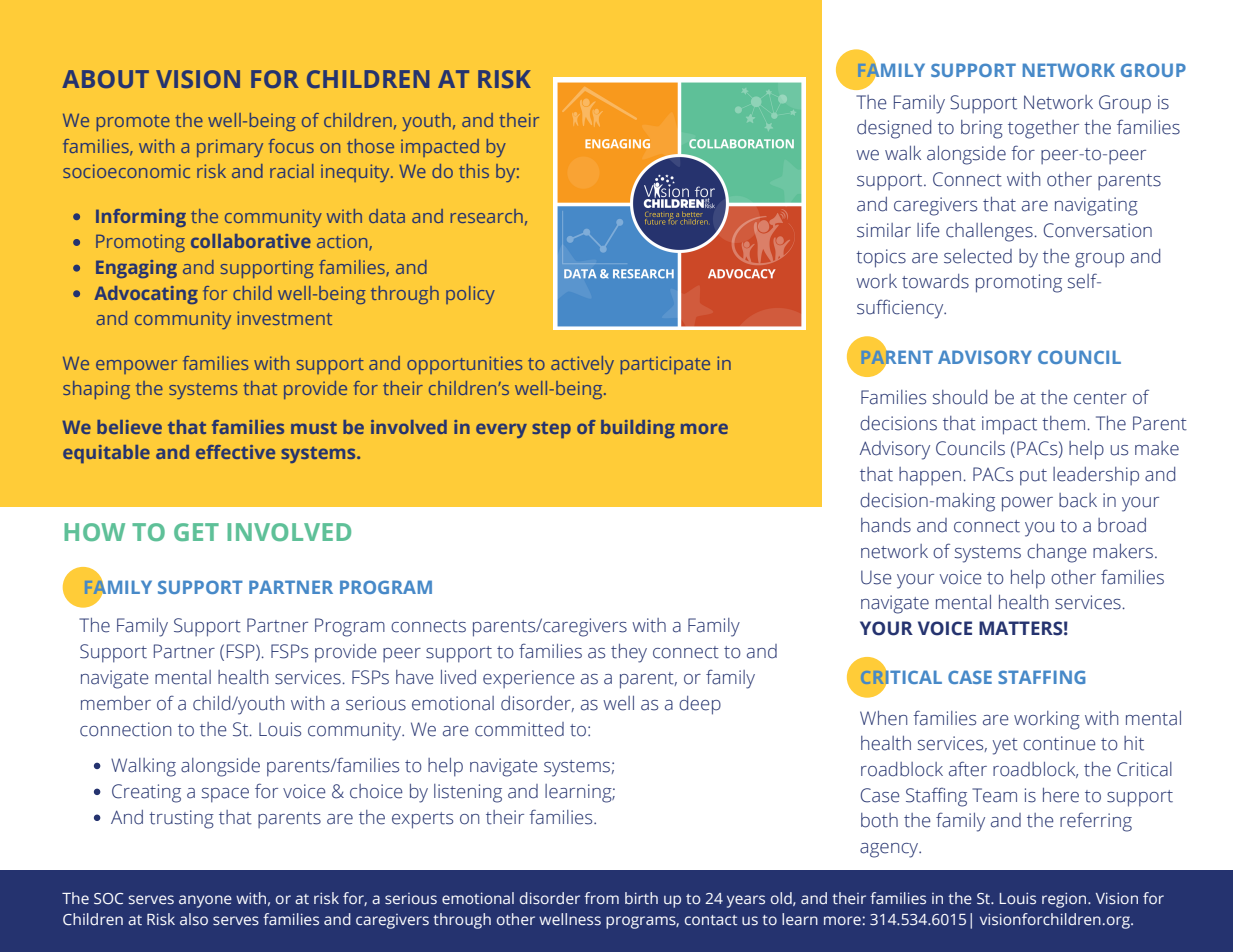  What do you see at coordinates (982, 129) in the screenshot?
I see `bring` at bounding box center [982, 129].
